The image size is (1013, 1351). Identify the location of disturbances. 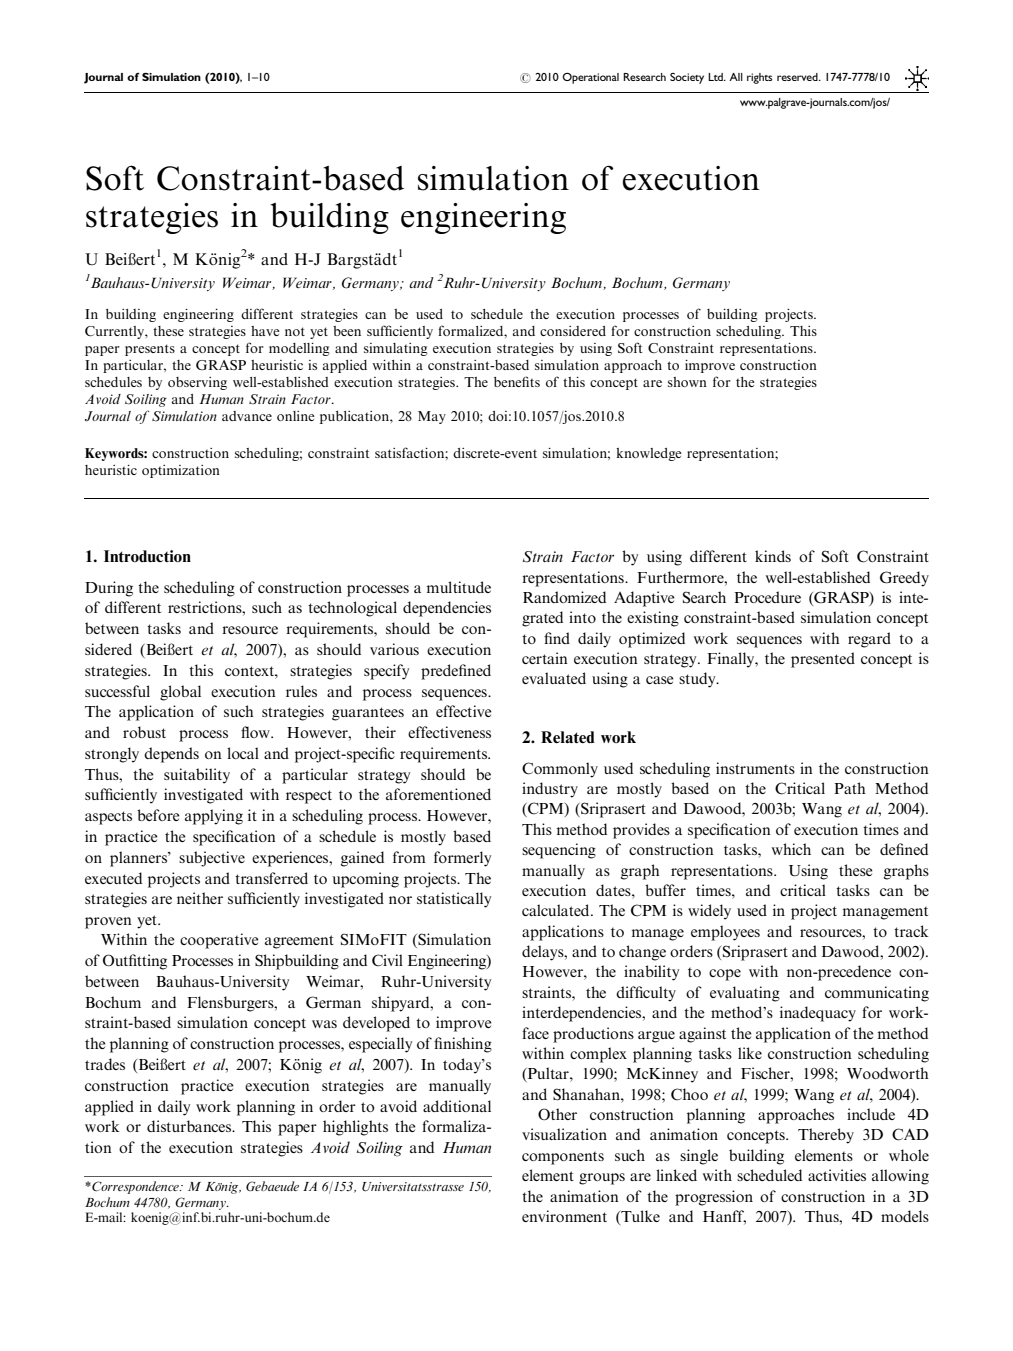
(190, 1126).
